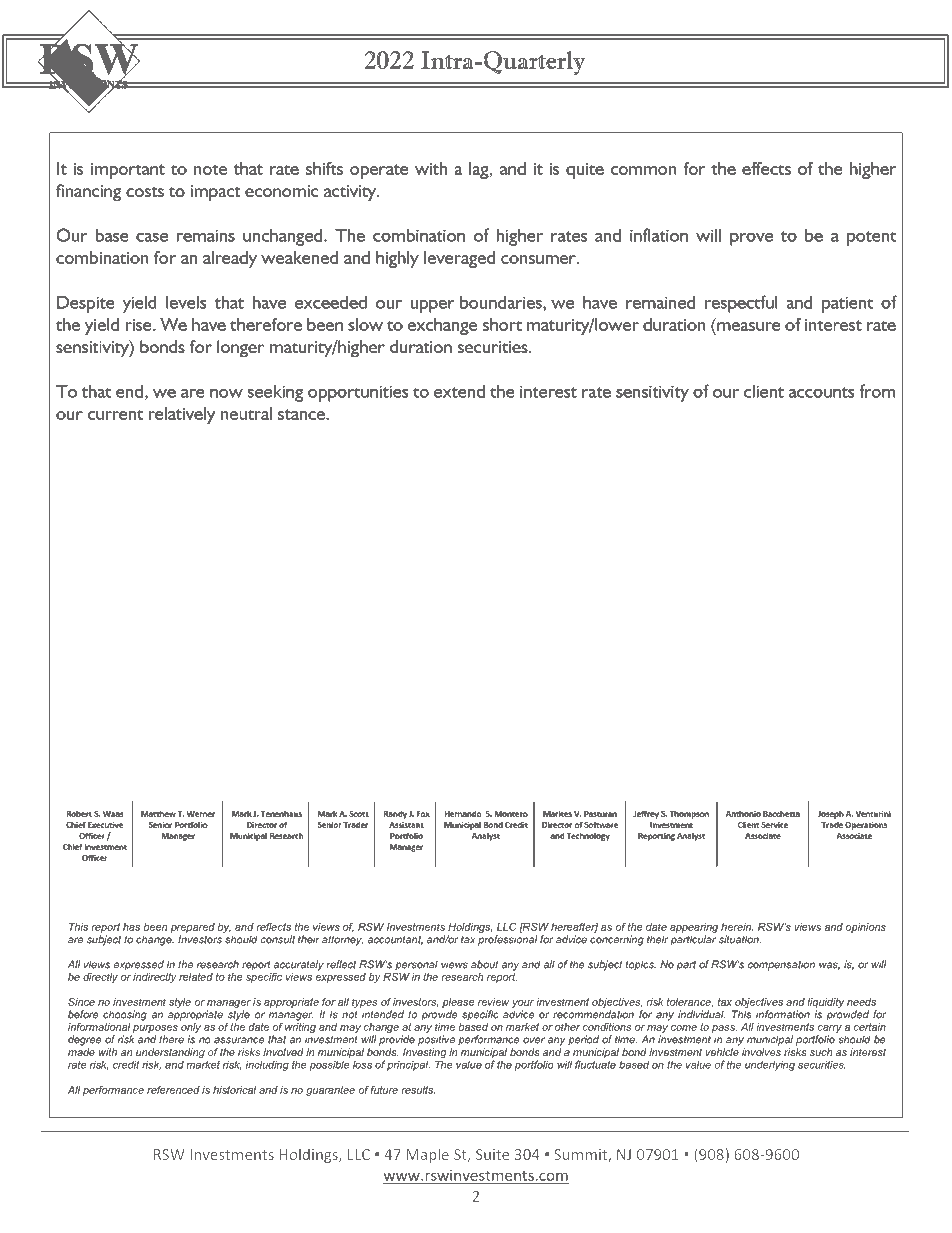 The image size is (952, 1233). Describe the element at coordinates (182, 415) in the screenshot. I see `relatively` at that location.
